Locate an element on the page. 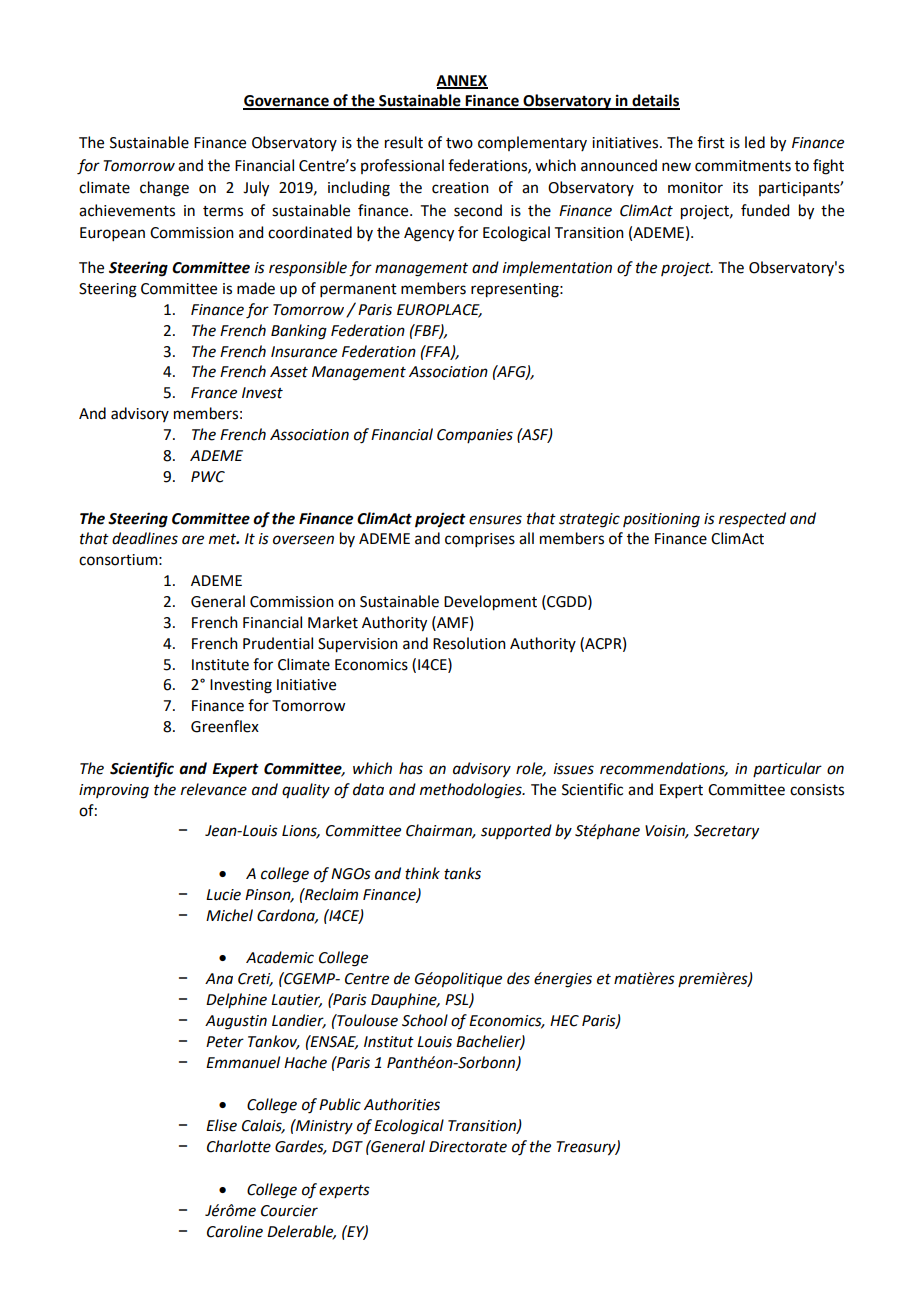  tanks is located at coordinates (462, 873).
